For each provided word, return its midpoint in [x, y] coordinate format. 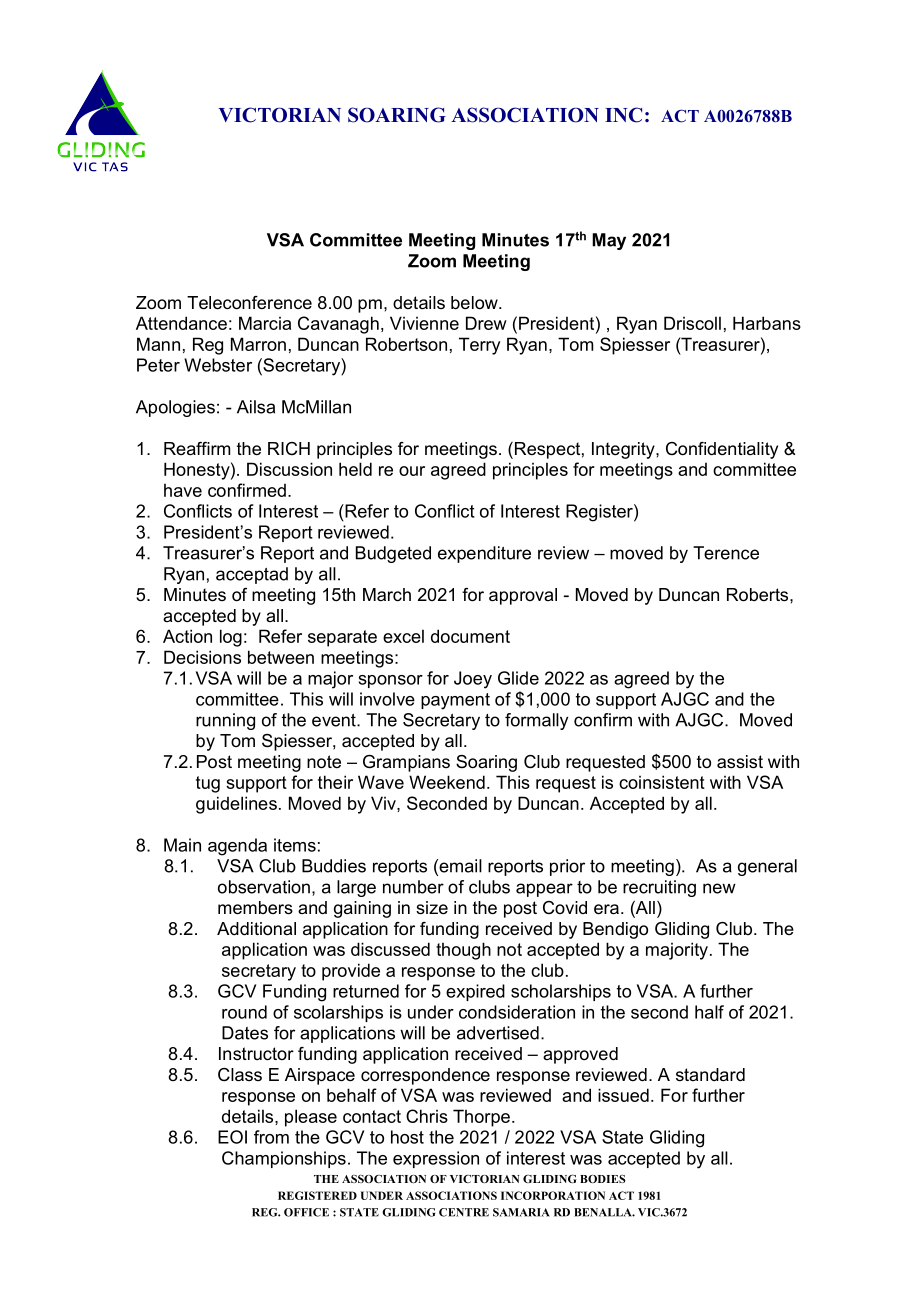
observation [264, 887]
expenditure [484, 554]
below [475, 303]
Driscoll [692, 323]
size [432, 907]
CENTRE [464, 1212]
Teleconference [249, 303]
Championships [284, 1159]
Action [187, 636]
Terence [726, 553]
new [719, 888]
